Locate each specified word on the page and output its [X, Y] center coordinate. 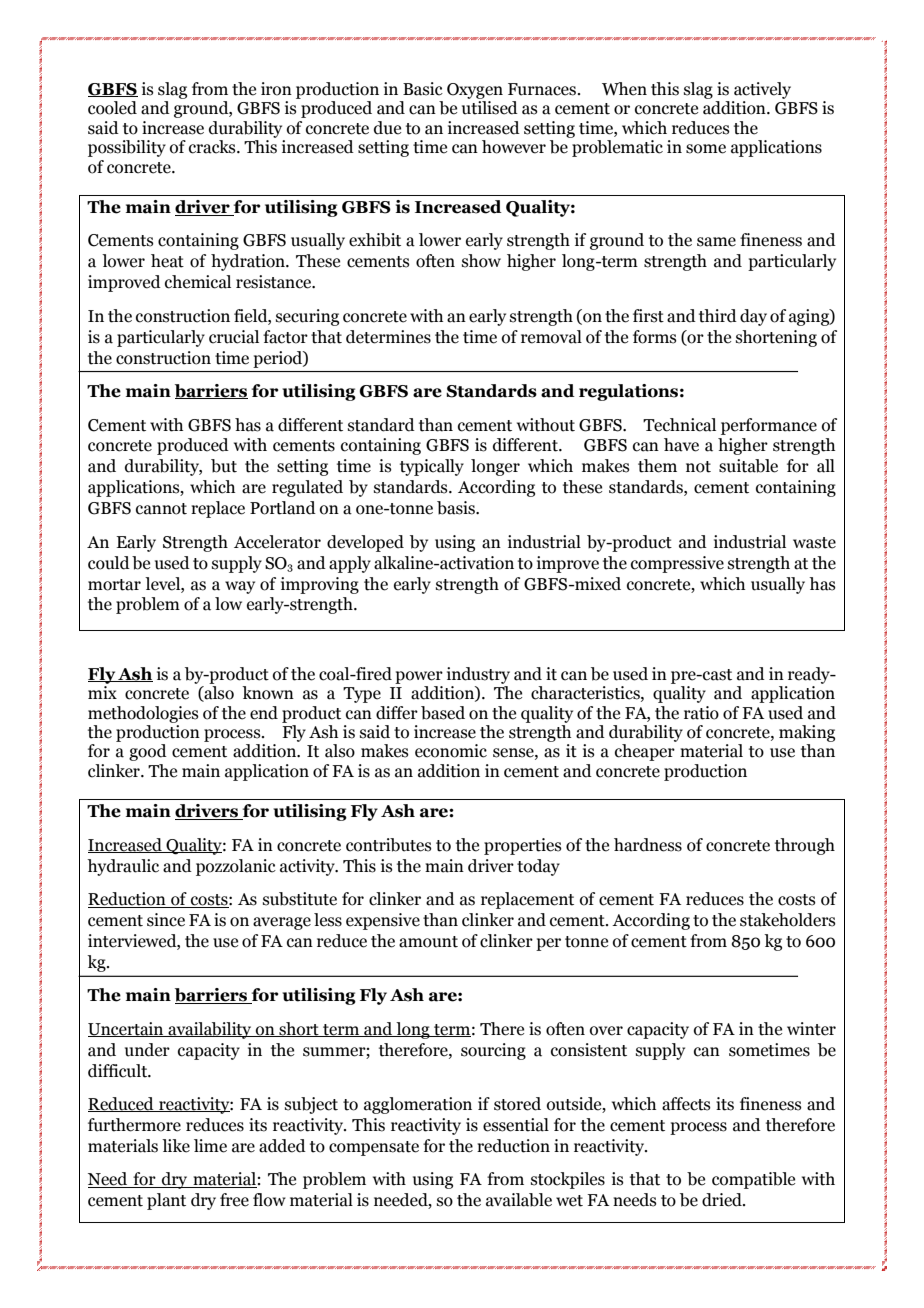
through [805, 846]
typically [432, 467]
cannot [161, 509]
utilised [490, 108]
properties [523, 846]
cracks [213, 147]
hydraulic [123, 867]
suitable [748, 466]
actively [762, 90]
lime [210, 1146]
